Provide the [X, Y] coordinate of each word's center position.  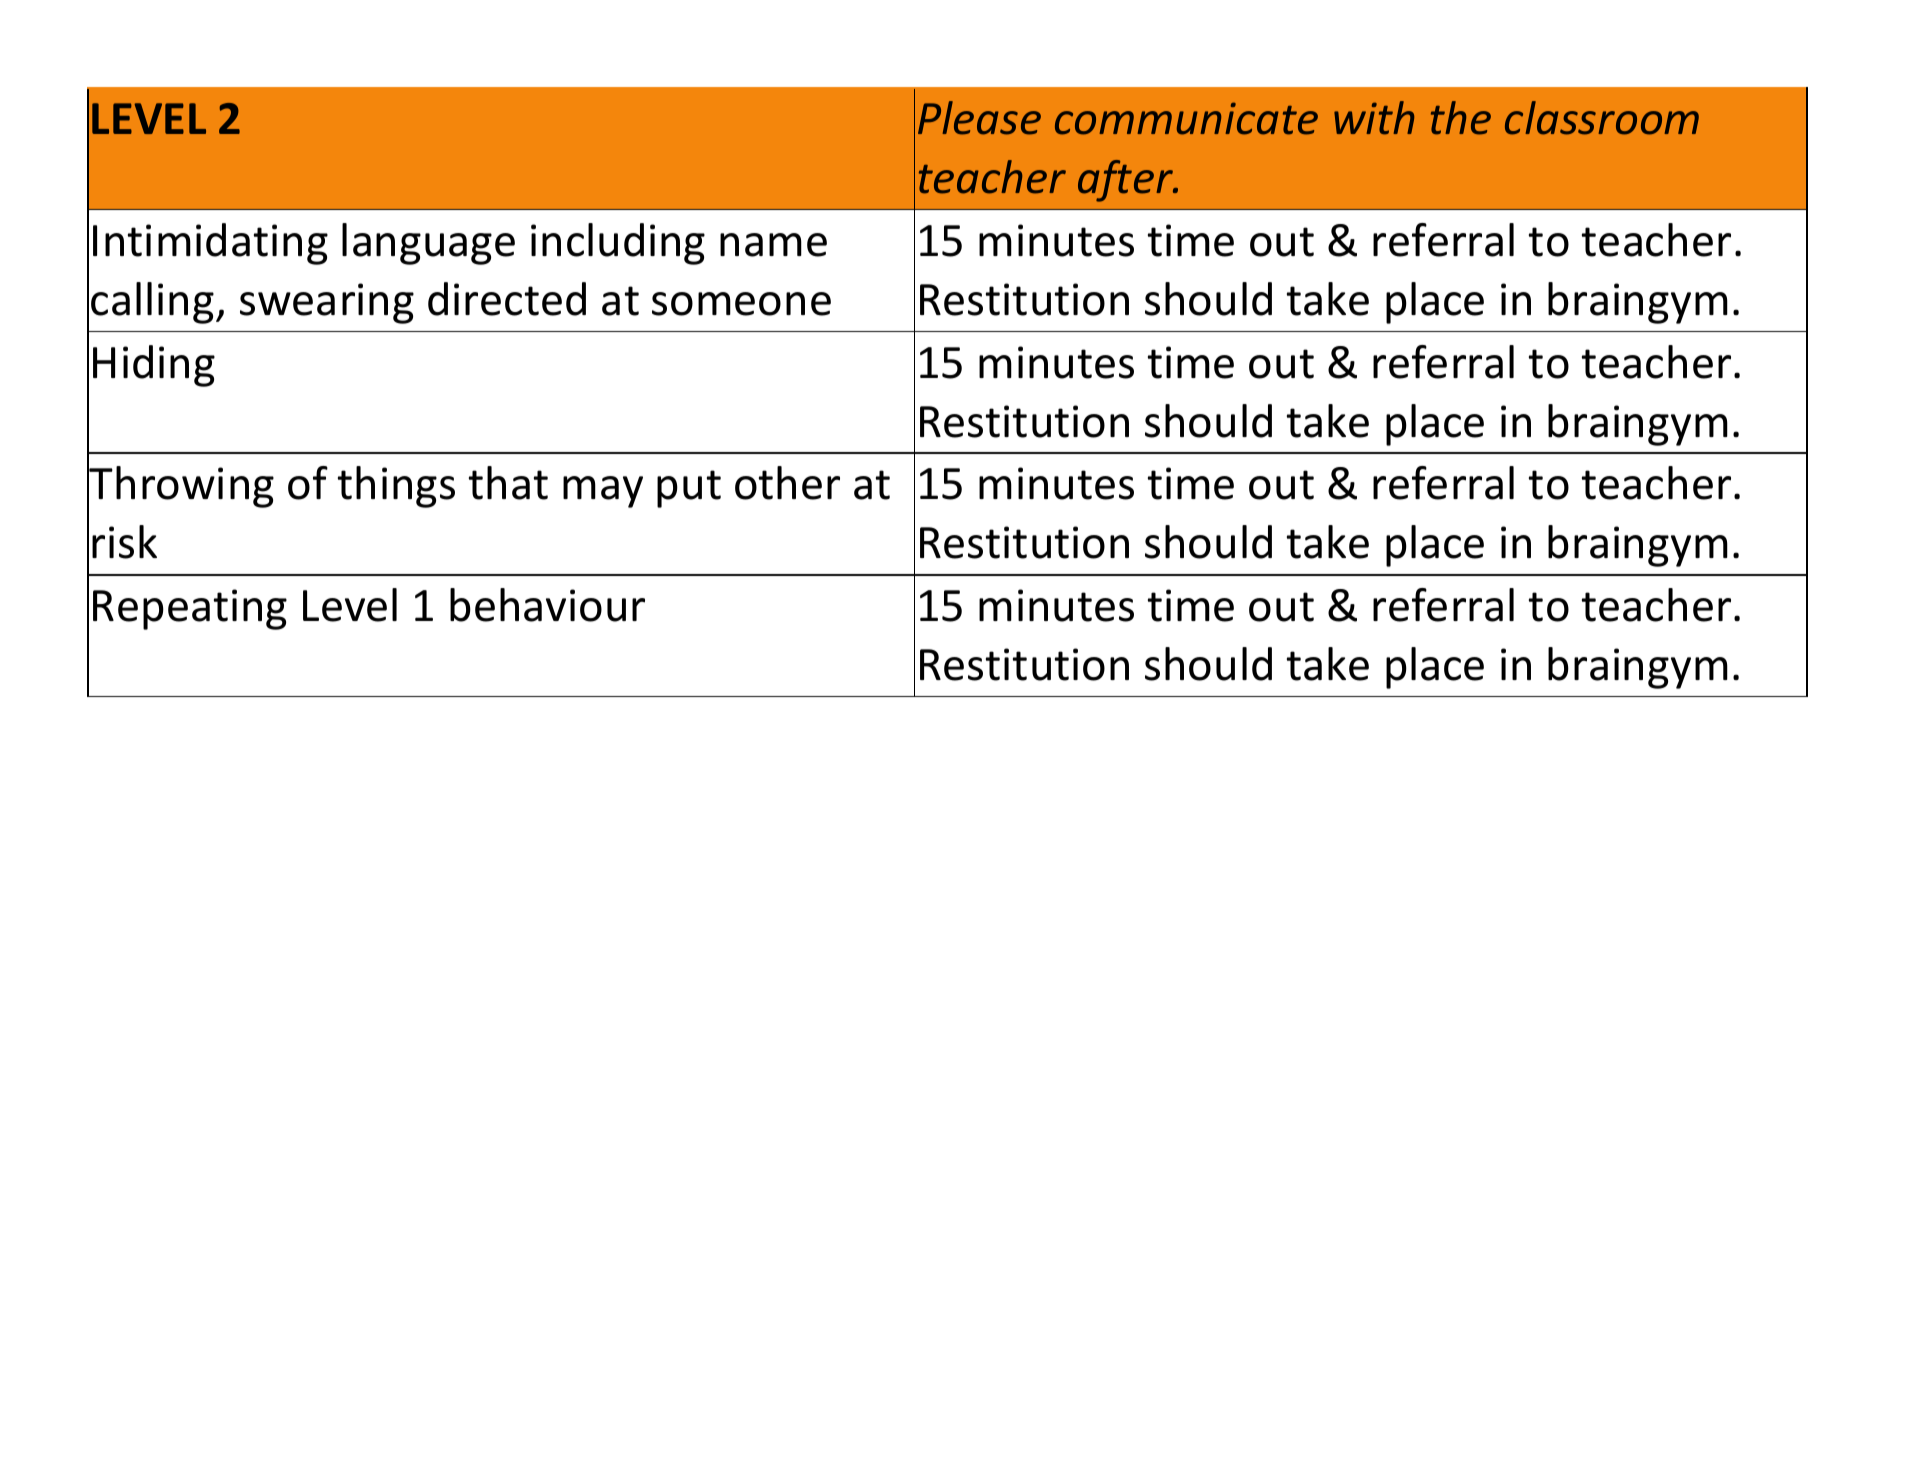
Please [979, 118]
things [396, 487]
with [1374, 118]
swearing [327, 303]
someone [741, 304]
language [428, 244]
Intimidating [210, 244]
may [603, 492]
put [689, 489]
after [1127, 181]
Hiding [154, 366]
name [773, 245]
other [787, 483]
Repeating [190, 609]
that [508, 483]
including [618, 244]
